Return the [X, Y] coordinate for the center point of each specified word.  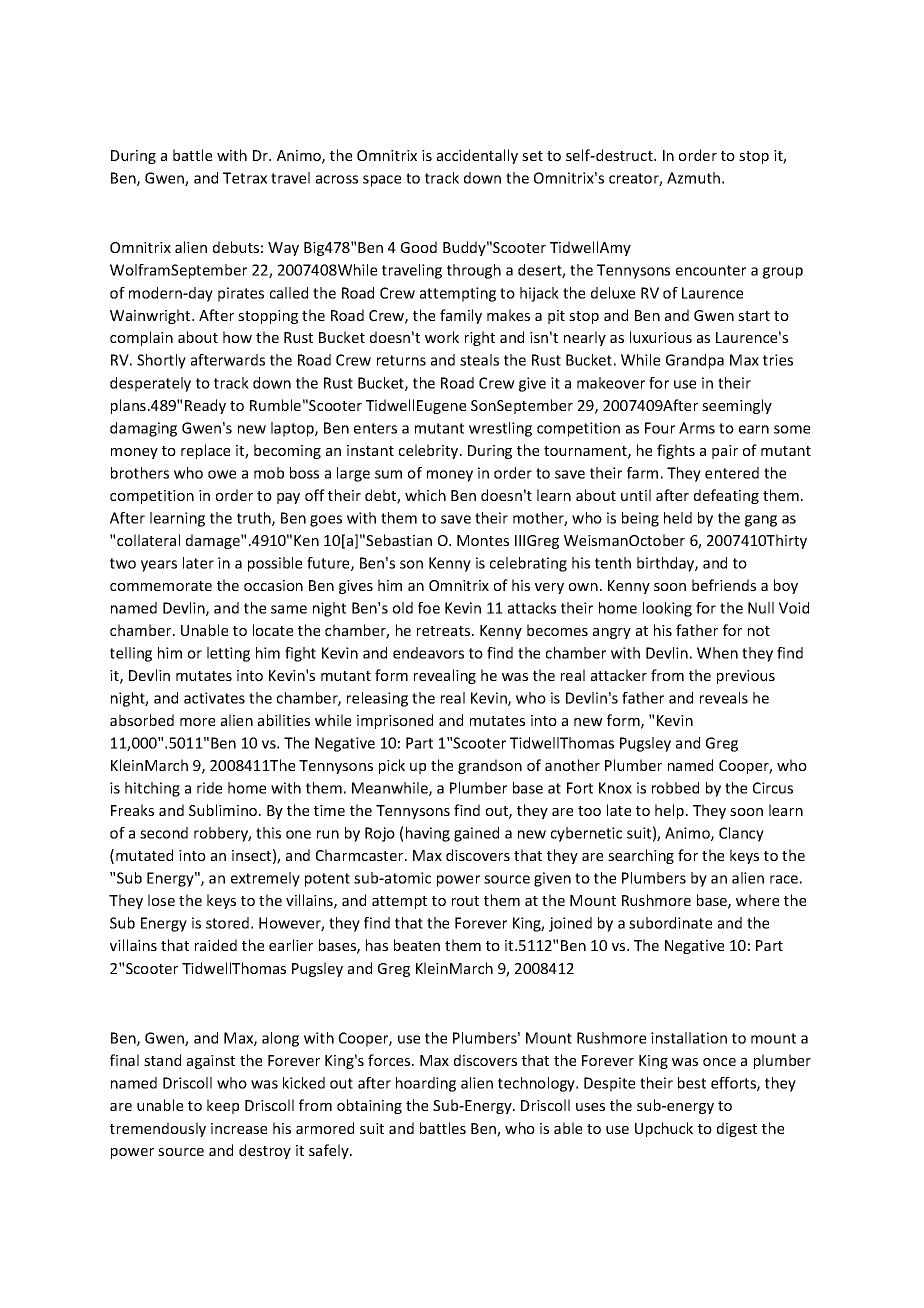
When [717, 653]
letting [228, 654]
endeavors [428, 653]
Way [283, 249]
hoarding [426, 1084]
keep [223, 1106]
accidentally [477, 156]
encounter [711, 270]
